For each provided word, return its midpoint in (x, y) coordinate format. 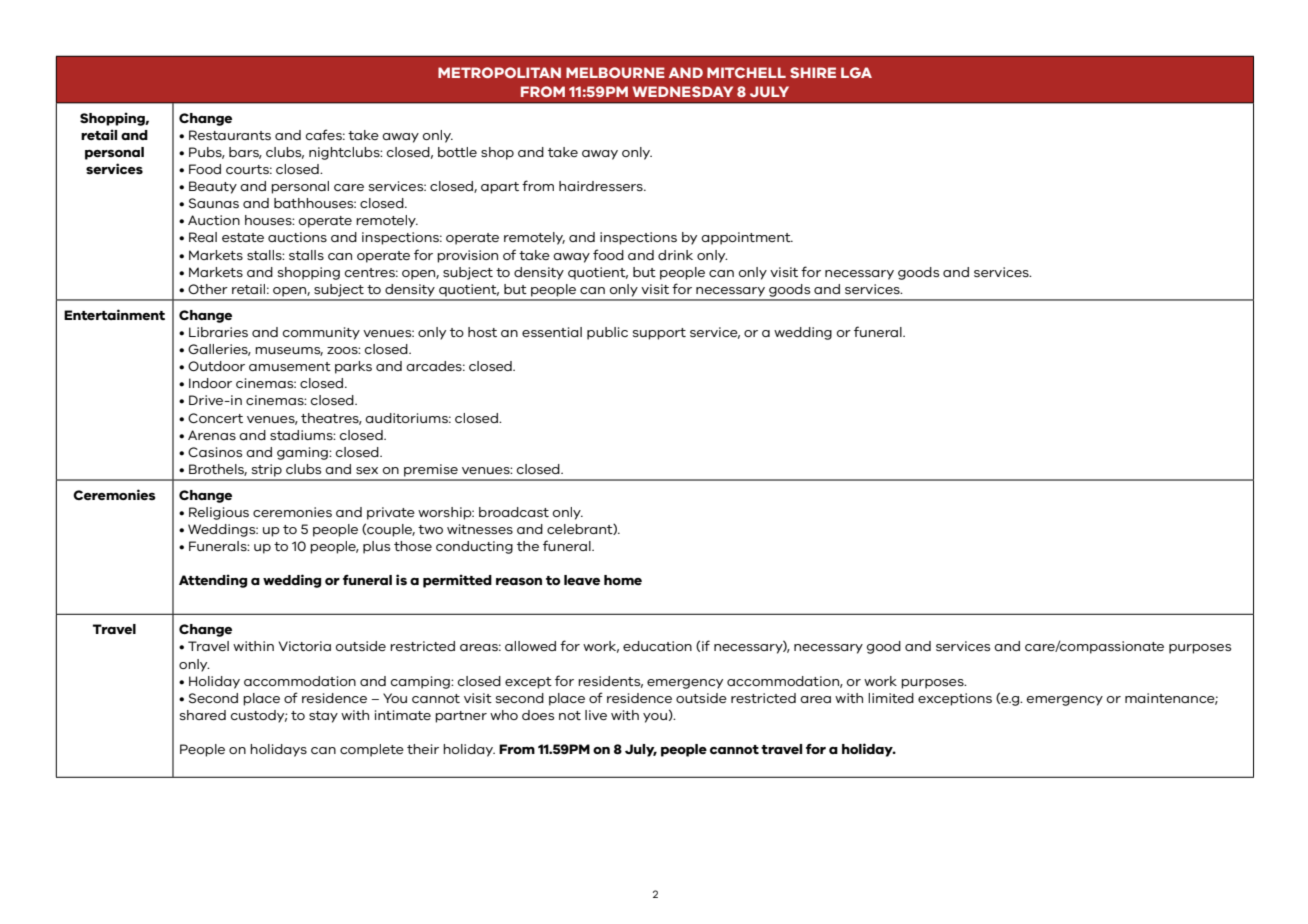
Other (208, 289)
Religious (219, 513)
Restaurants (230, 135)
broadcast (514, 512)
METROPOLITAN (499, 72)
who (504, 715)
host (482, 332)
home (623, 580)
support (659, 334)
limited (891, 698)
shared (203, 715)
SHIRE (813, 72)
